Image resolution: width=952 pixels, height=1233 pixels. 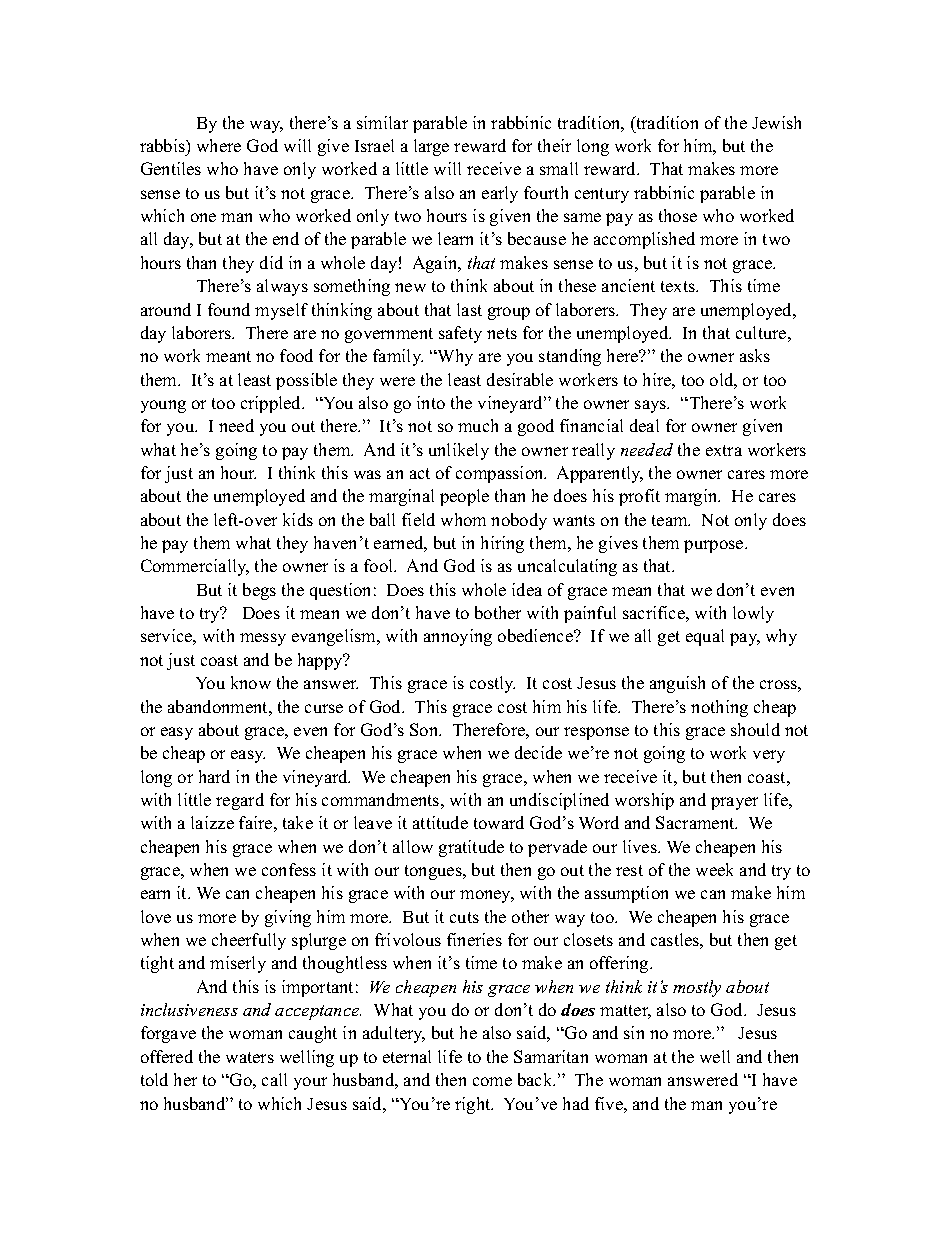 What do you see at coordinates (776, 122) in the screenshot?
I see `Jewish` at bounding box center [776, 122].
